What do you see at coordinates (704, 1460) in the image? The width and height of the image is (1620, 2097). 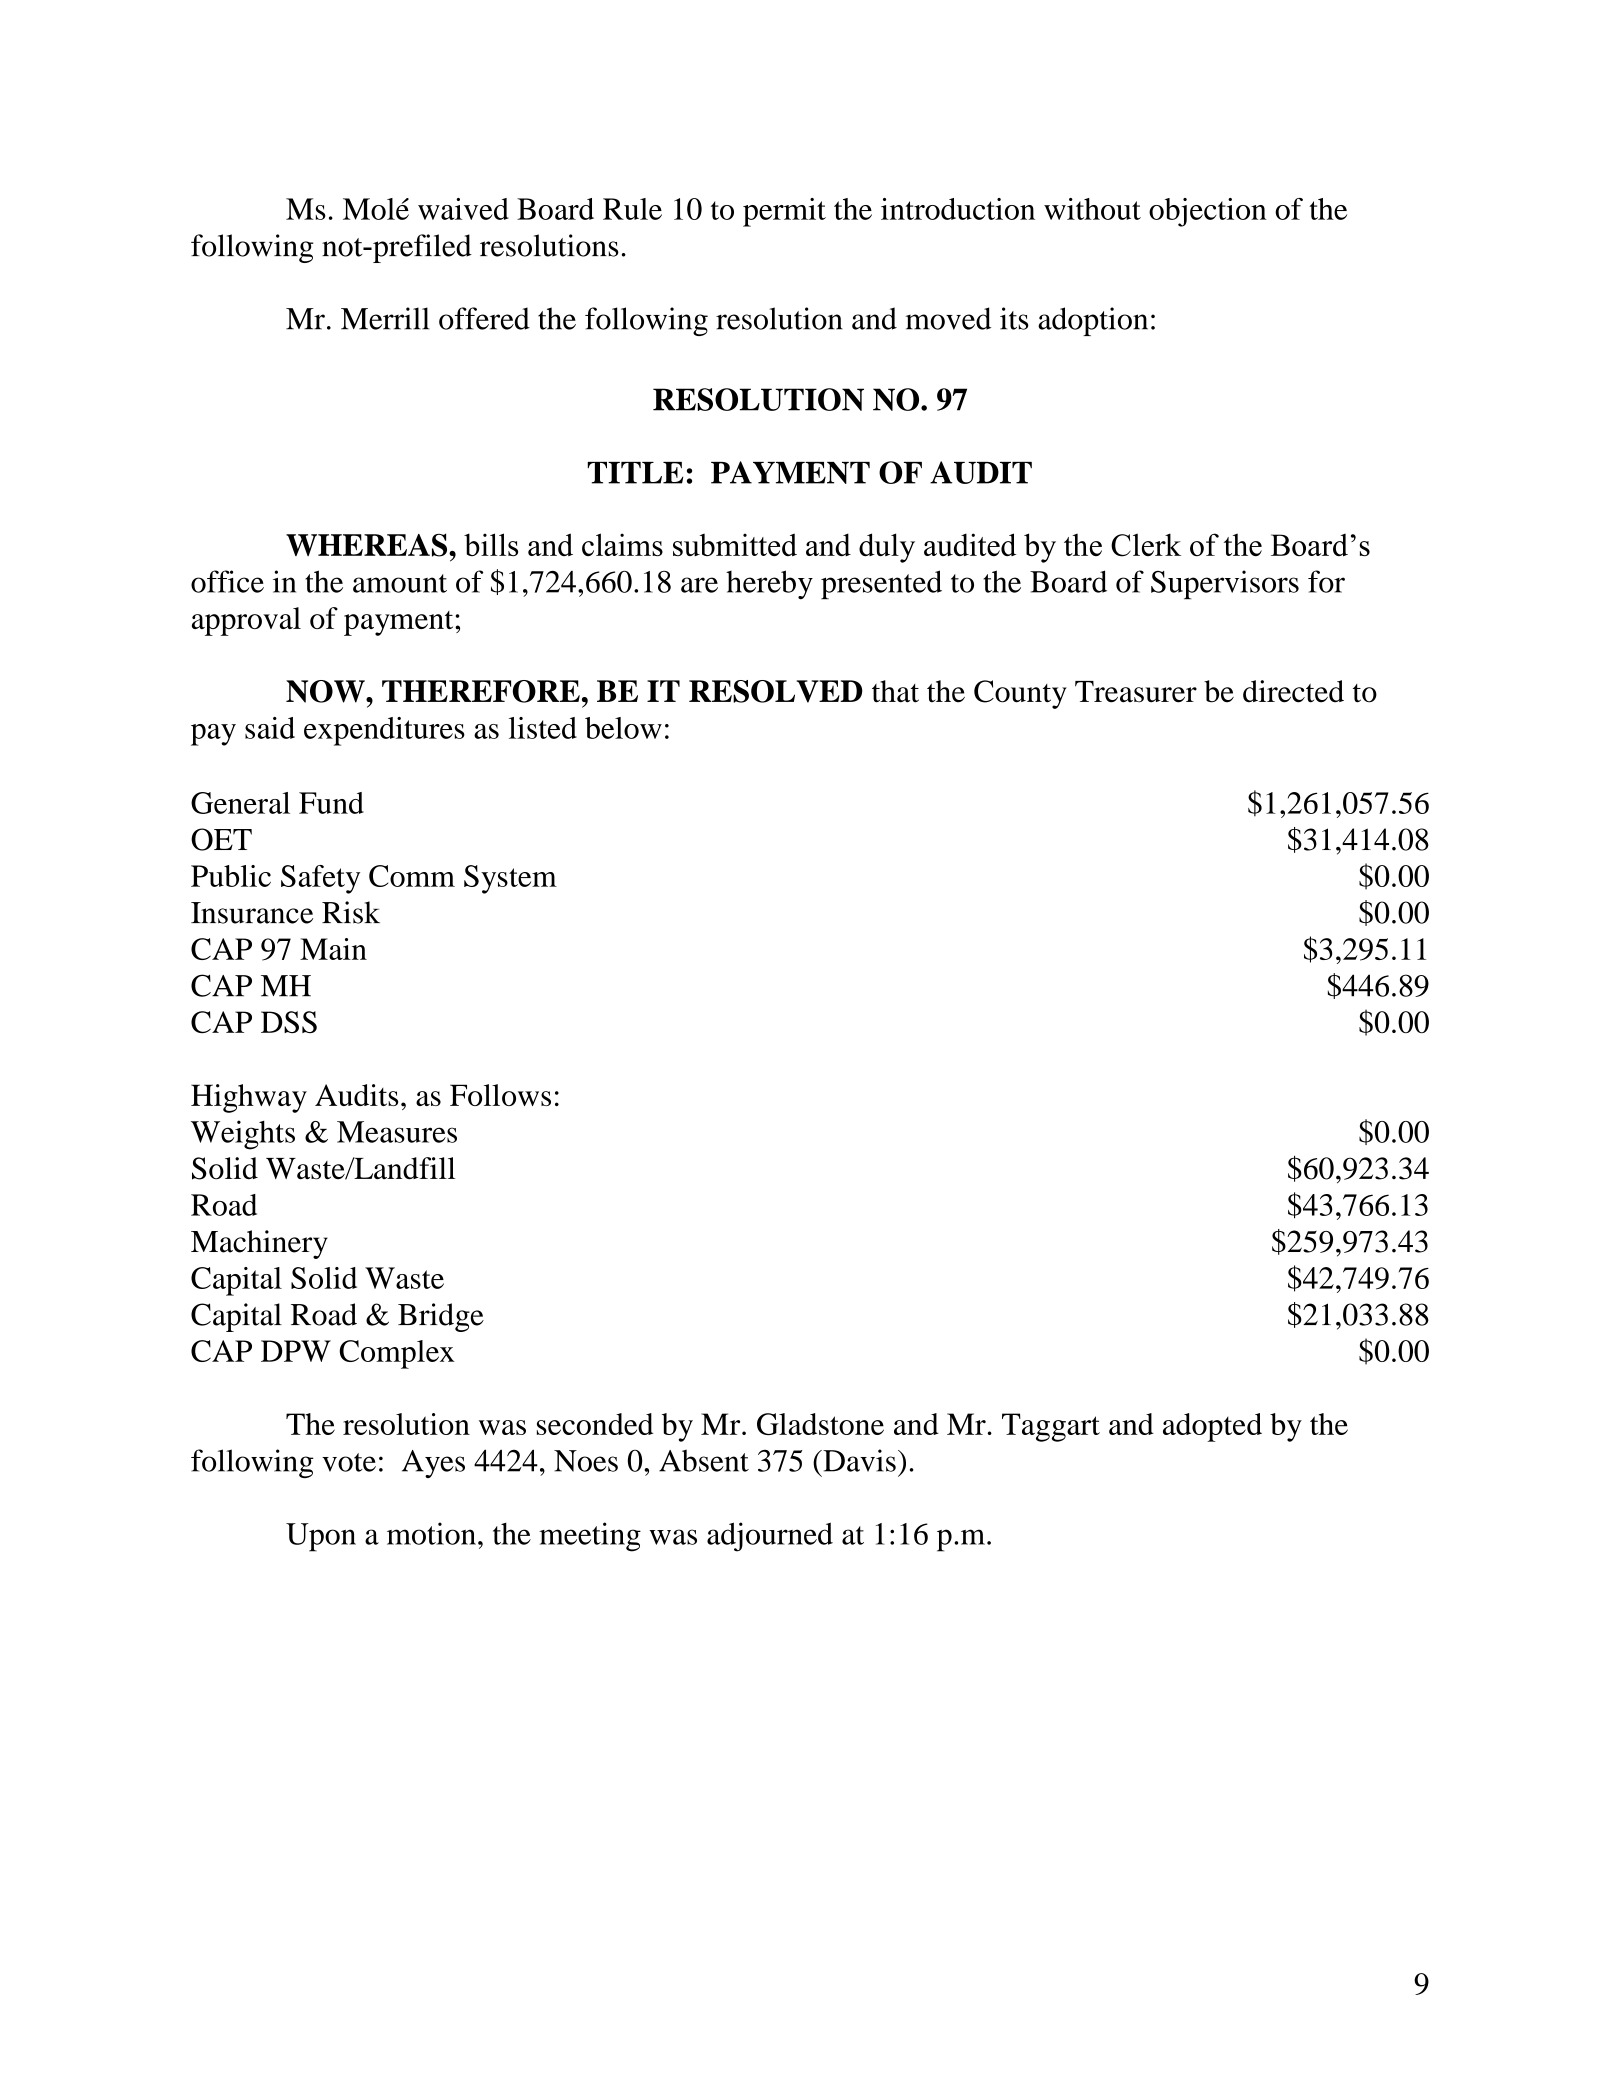 I see `Absent` at bounding box center [704, 1460].
